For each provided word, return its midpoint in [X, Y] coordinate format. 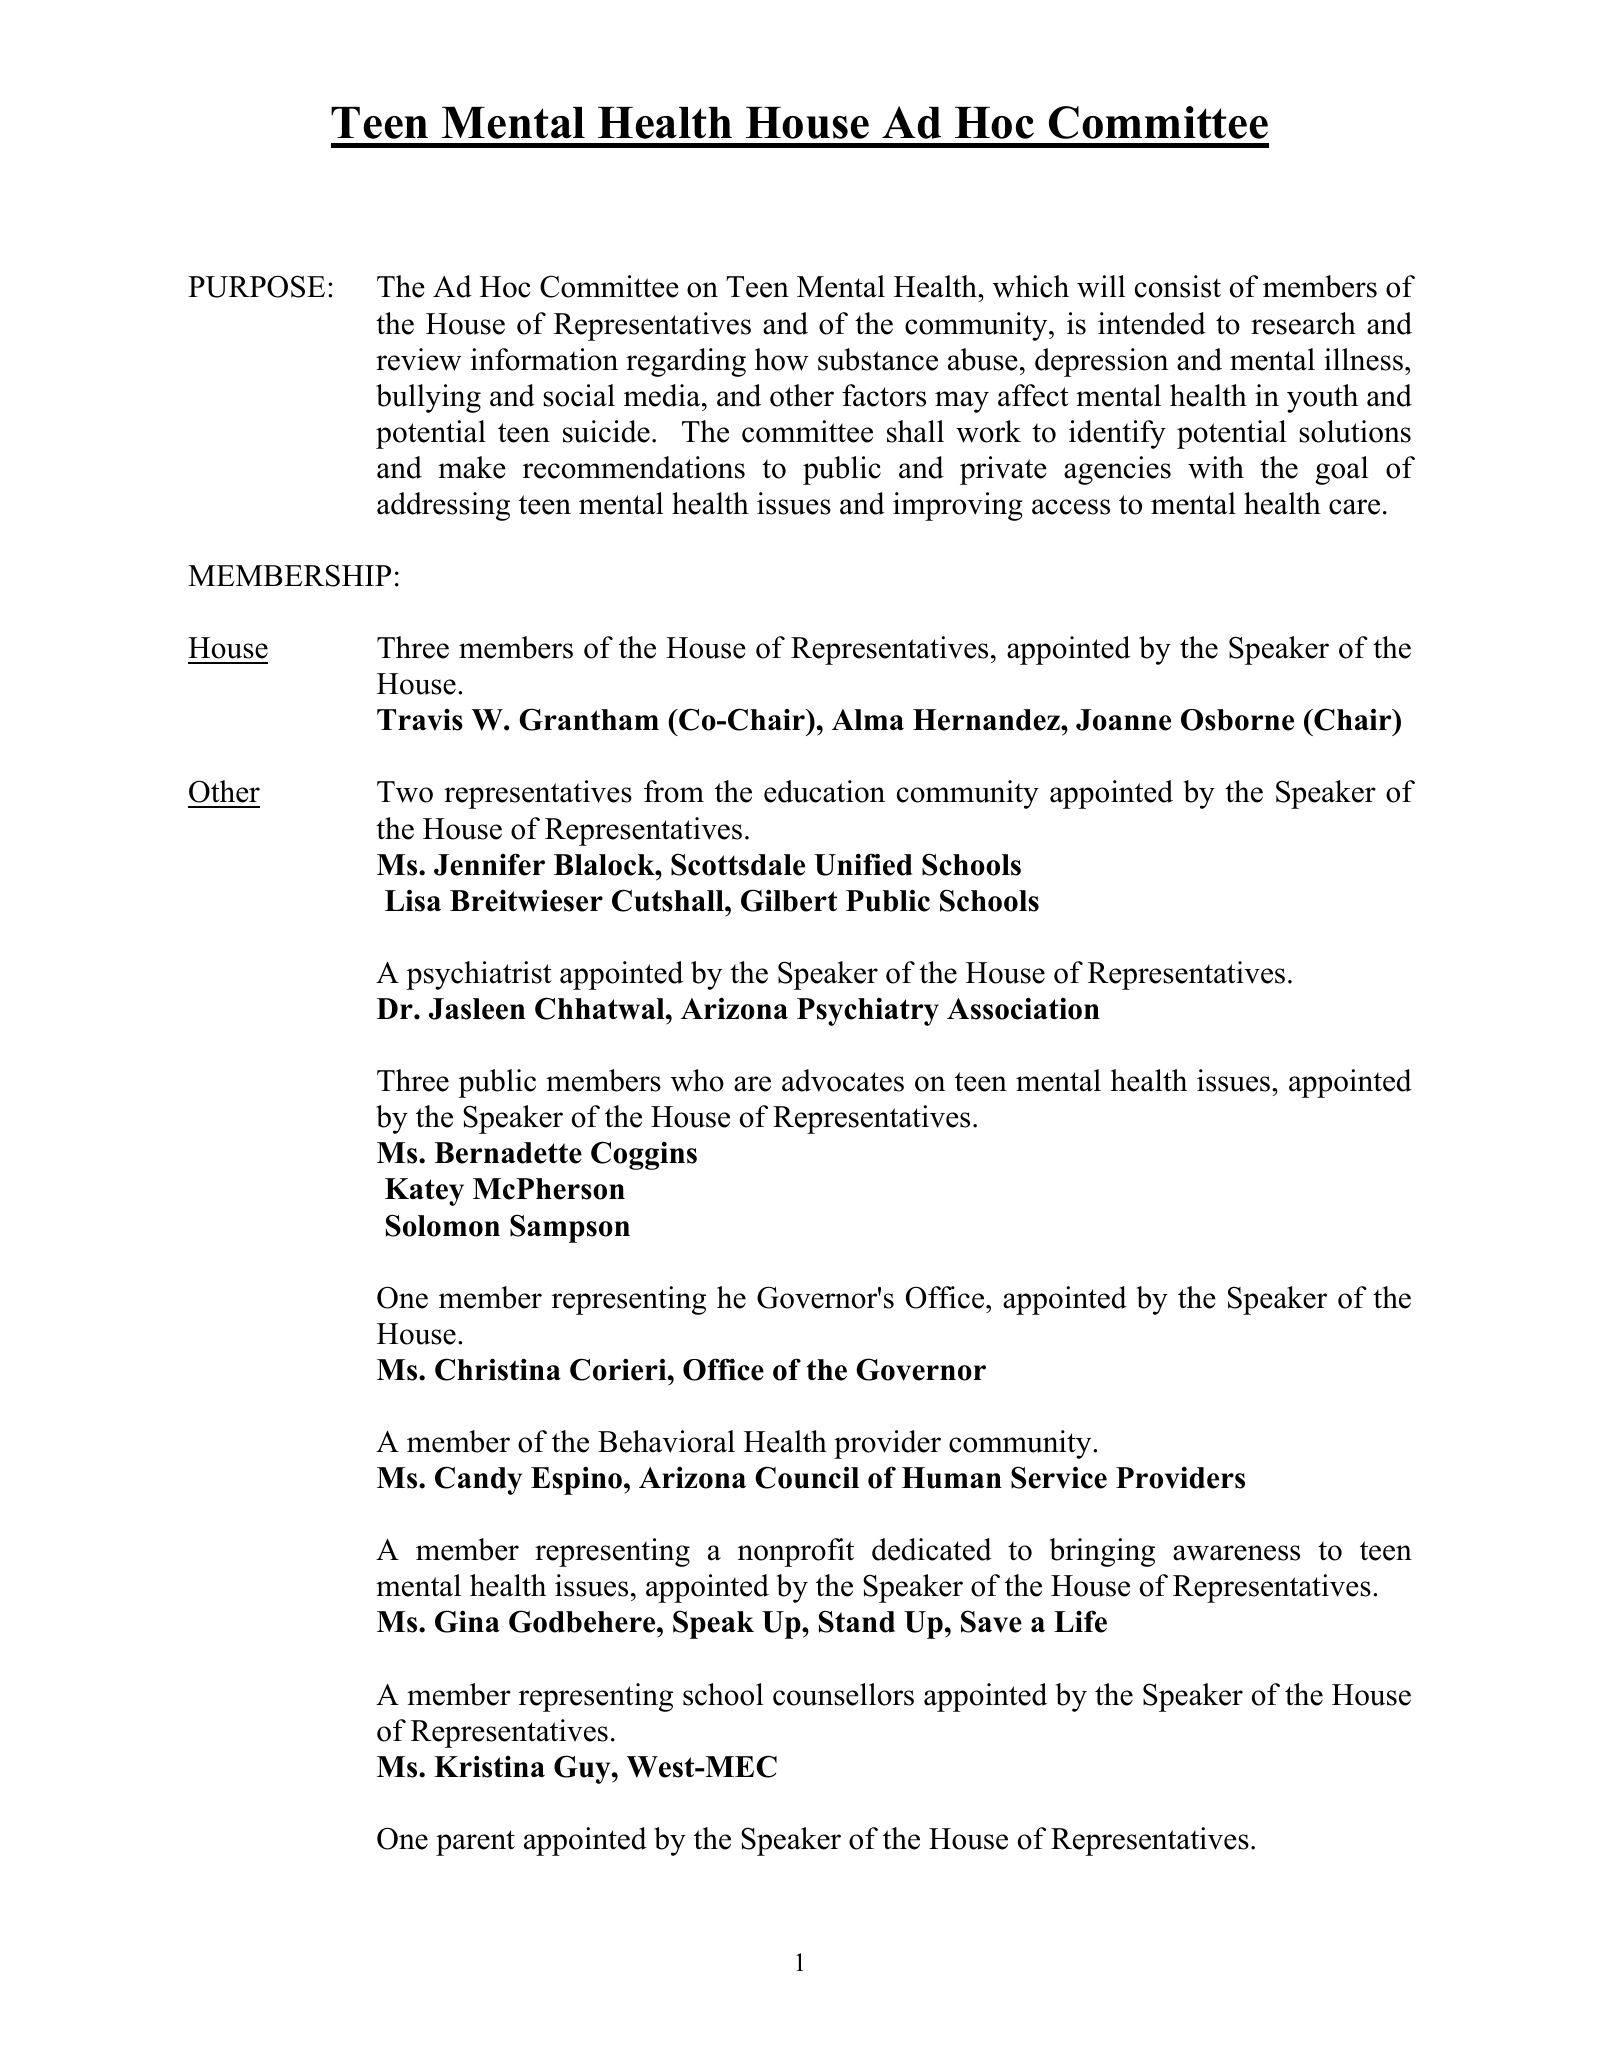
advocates [843, 1080]
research [1303, 323]
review [419, 359]
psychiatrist [479, 975]
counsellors [843, 1694]
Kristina [489, 1766]
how [782, 359]
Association [1023, 1008]
